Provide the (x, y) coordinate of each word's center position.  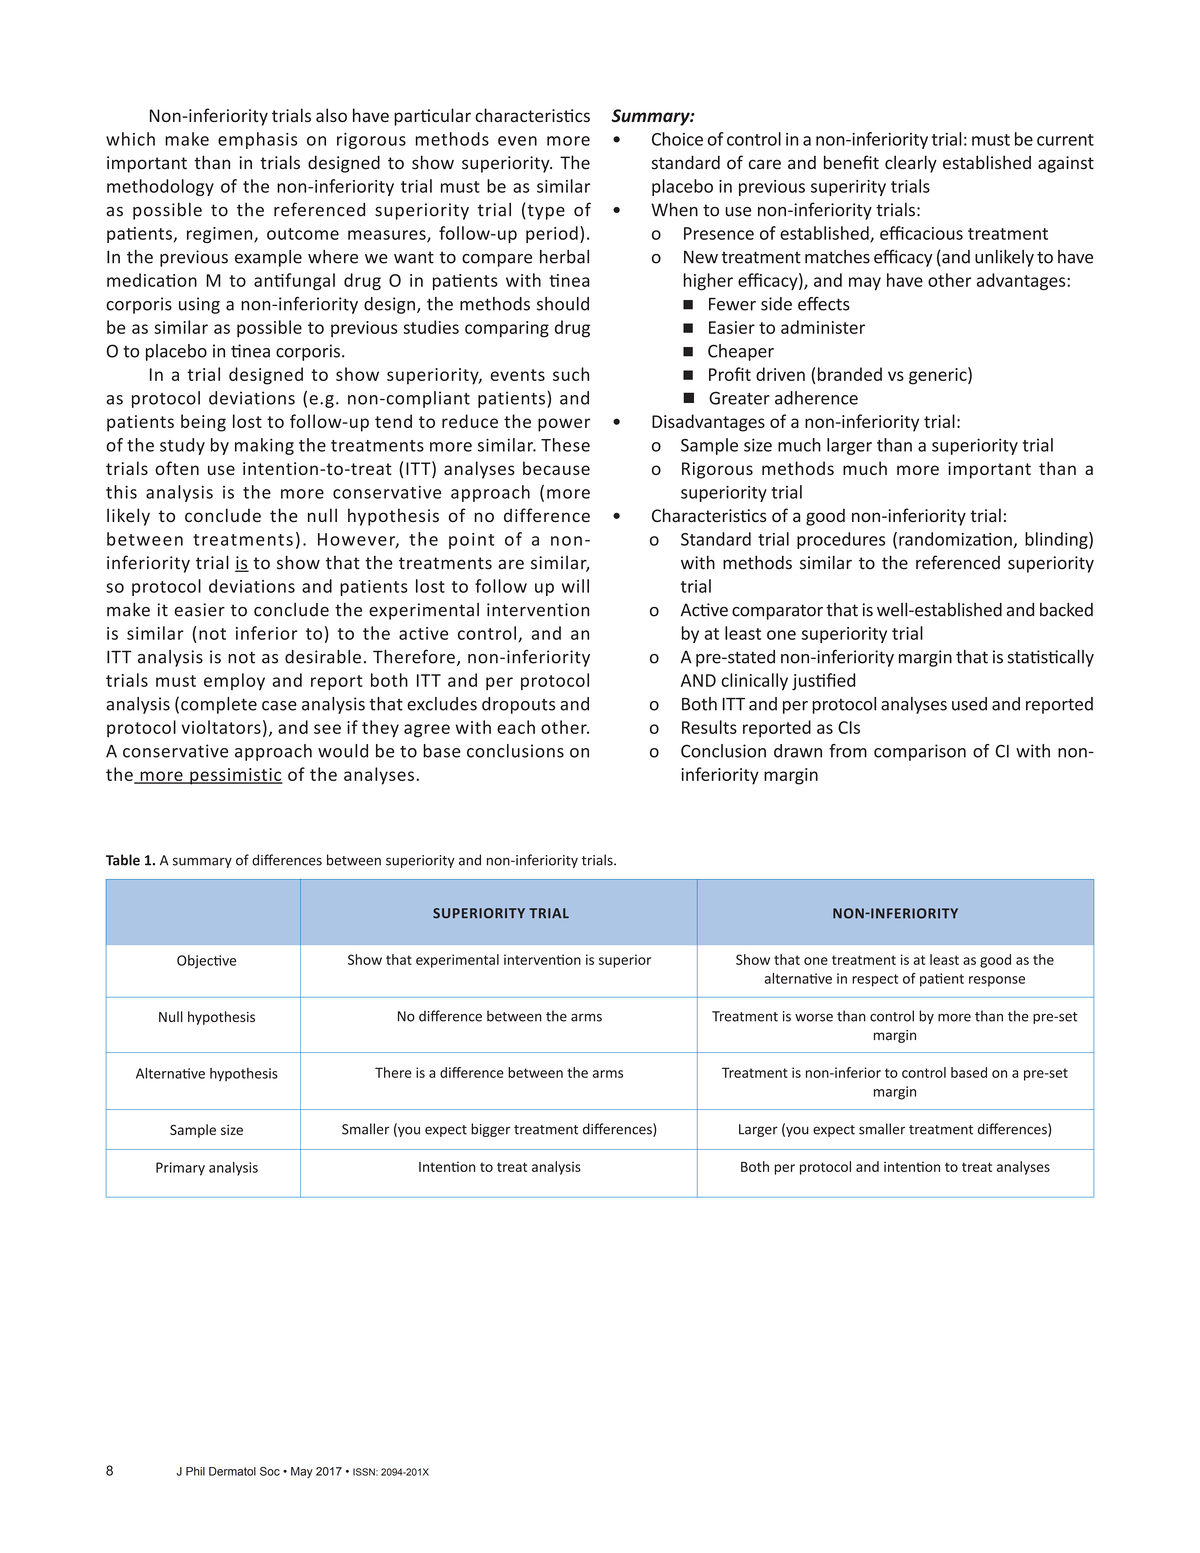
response (997, 981)
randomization (956, 540)
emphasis (257, 140)
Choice (677, 139)
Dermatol (232, 1471)
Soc (270, 1471)
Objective (206, 962)
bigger (490, 1130)
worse (814, 1017)
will (575, 586)
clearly (911, 164)
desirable (323, 657)
